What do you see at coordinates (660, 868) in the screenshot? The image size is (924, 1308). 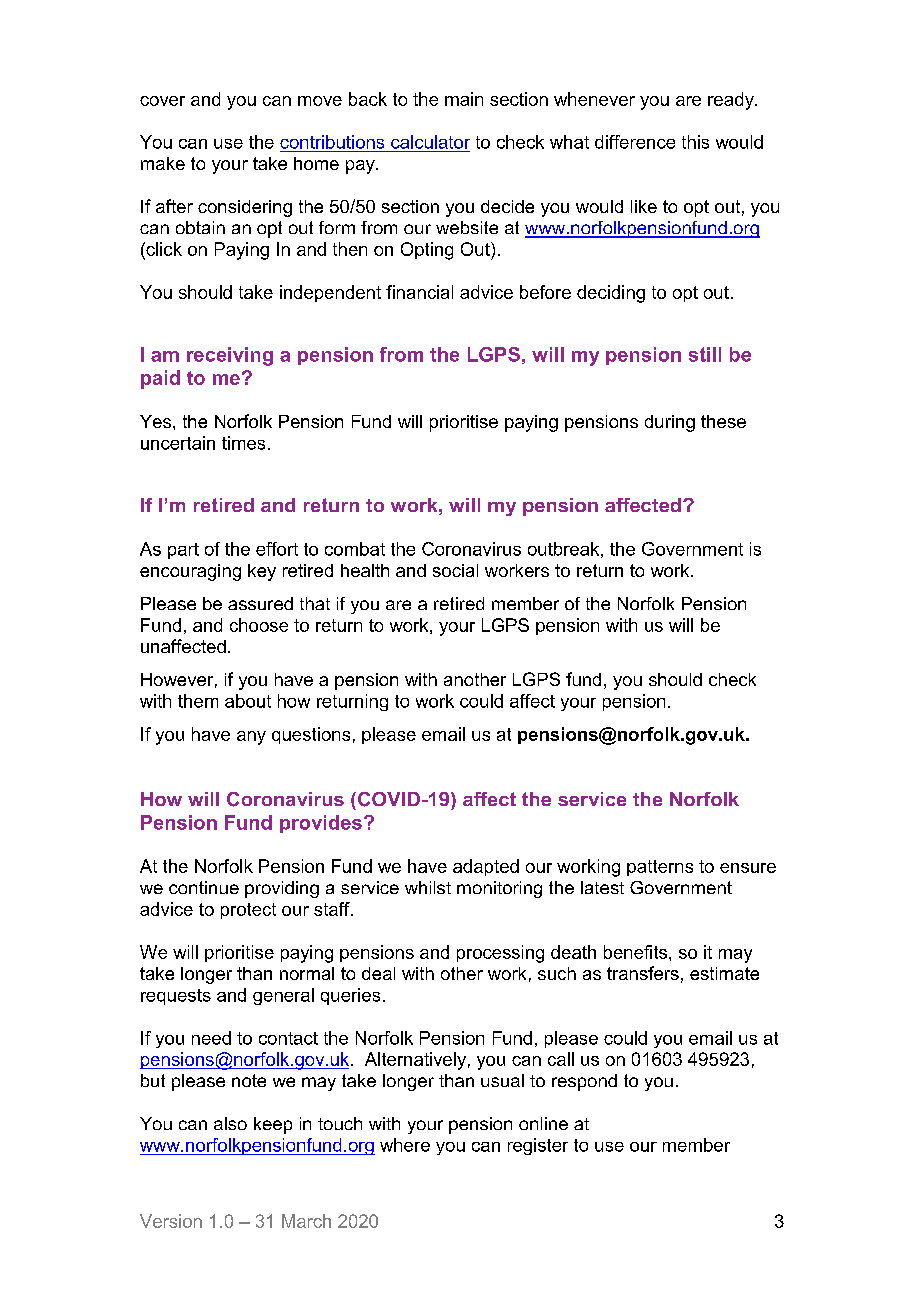 I see `patterns` at bounding box center [660, 868].
